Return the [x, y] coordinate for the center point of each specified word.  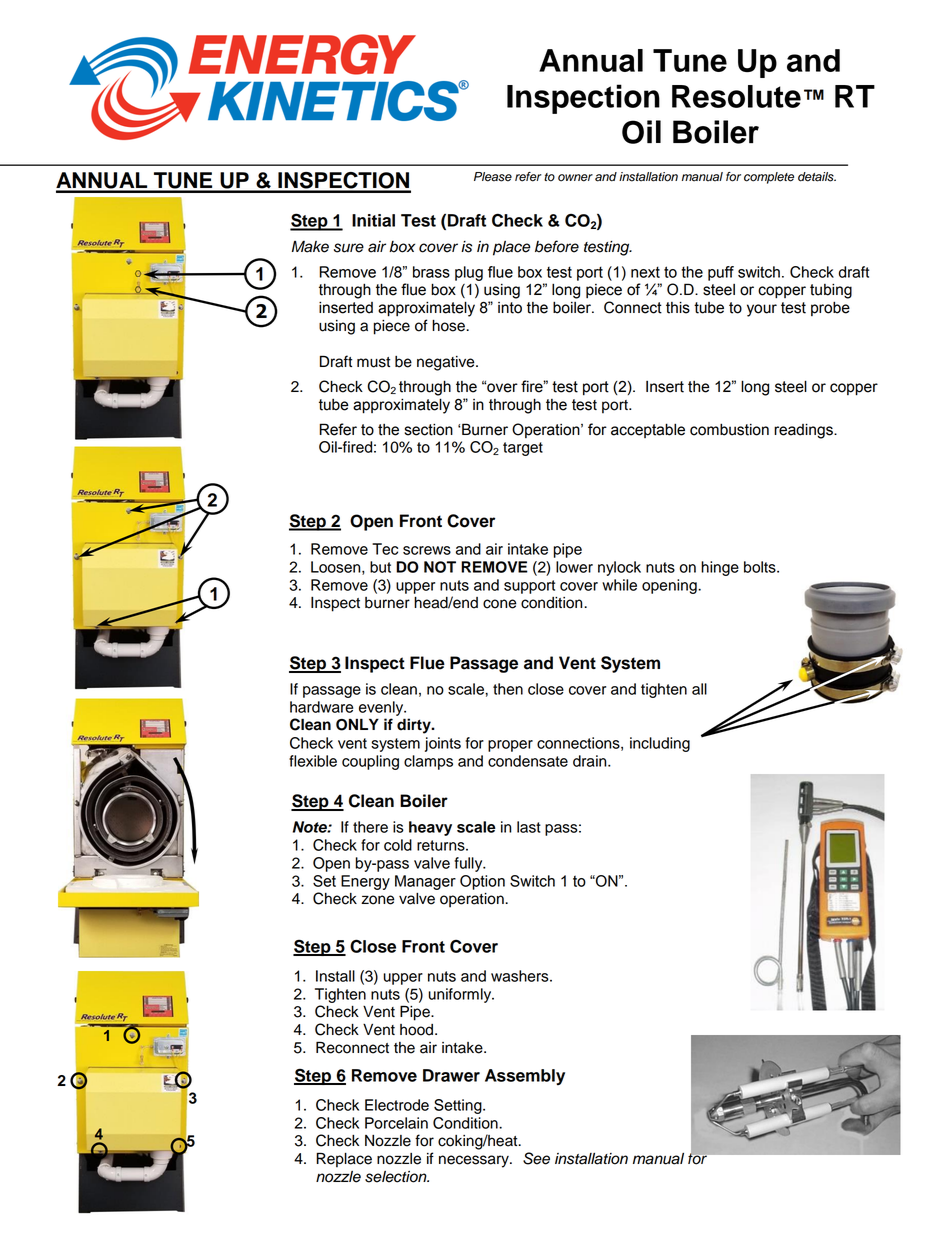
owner [575, 178]
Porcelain [396, 1123]
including [660, 744]
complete [769, 178]
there [370, 827]
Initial [373, 220]
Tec [385, 549]
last [529, 827]
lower [574, 567]
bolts [761, 567]
